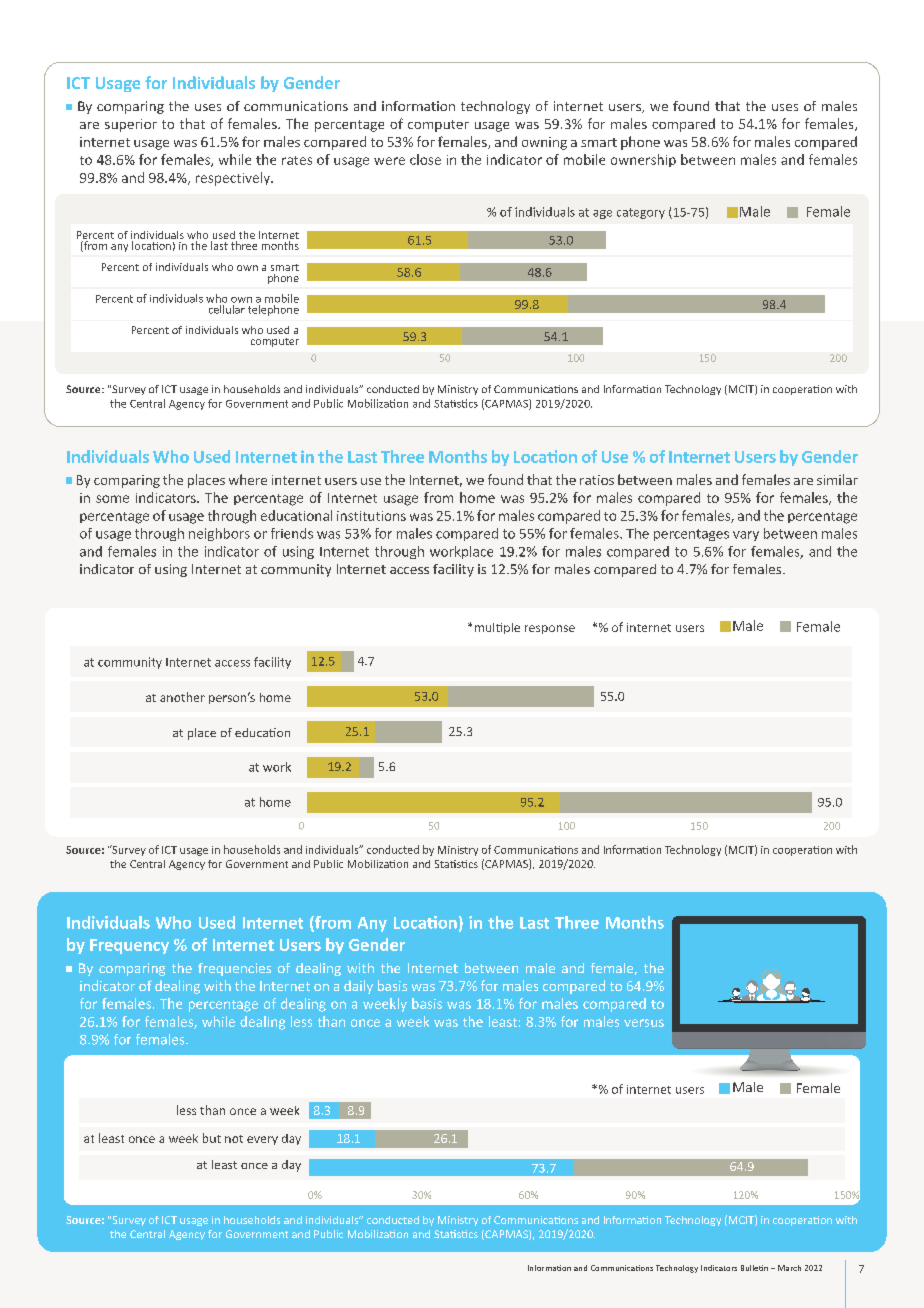 The width and height of the image is (924, 1308). I want to click on cellular, so click(226, 308).
